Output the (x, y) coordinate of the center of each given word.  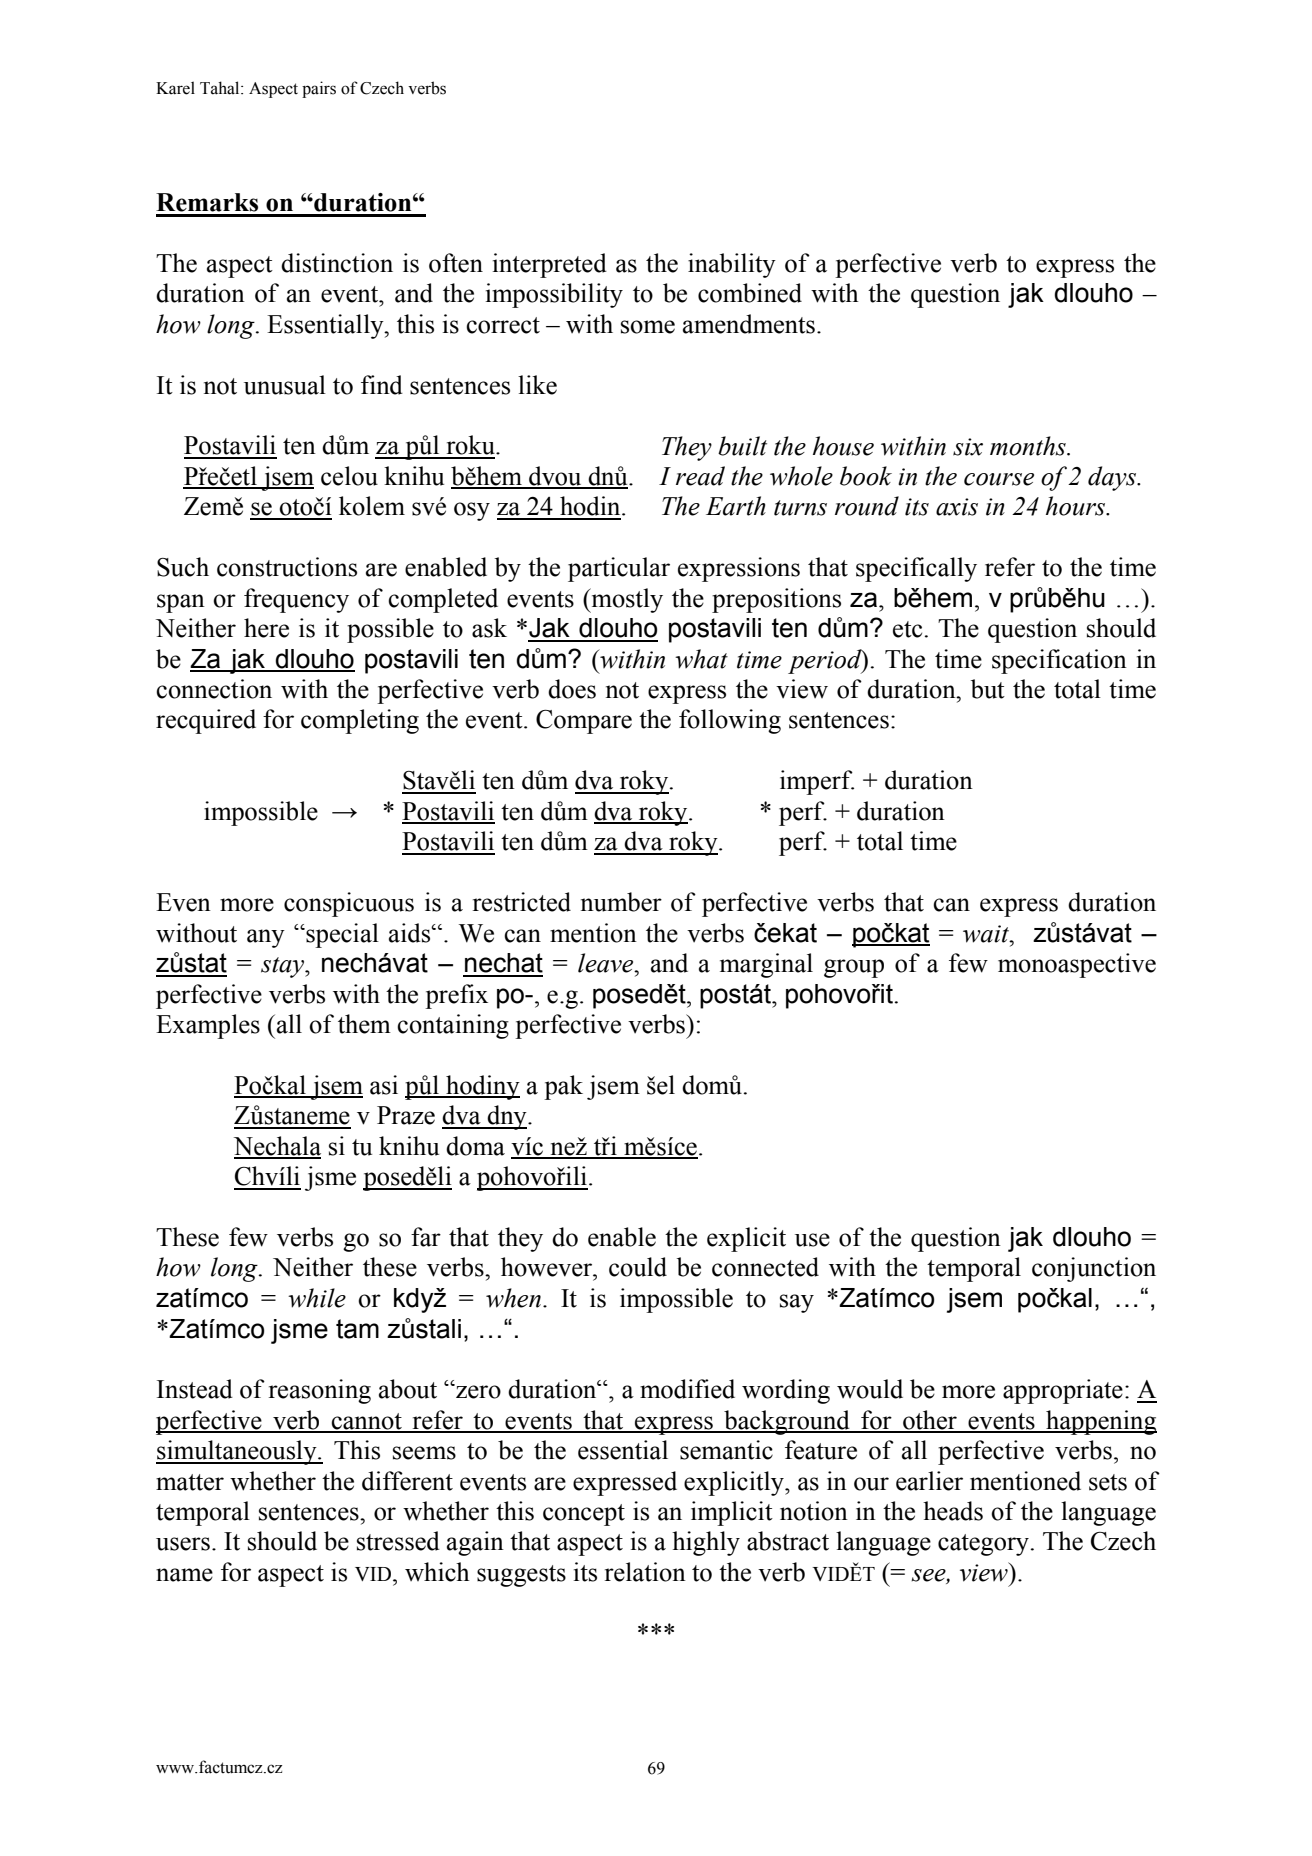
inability (732, 265)
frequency (296, 600)
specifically (916, 569)
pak (563, 1087)
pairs (319, 89)
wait (987, 934)
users (183, 1544)
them (364, 1024)
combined (750, 293)
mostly (626, 600)
